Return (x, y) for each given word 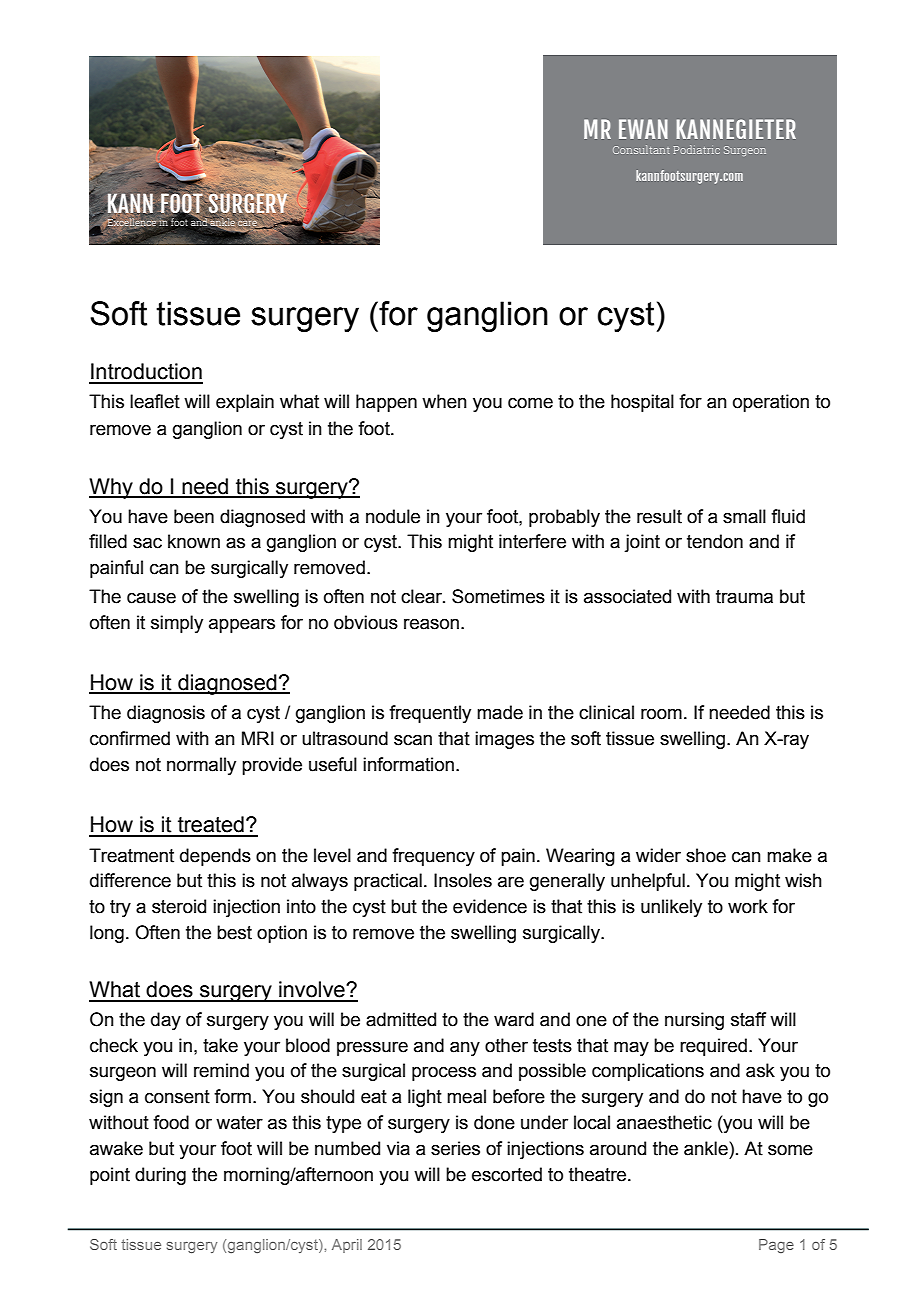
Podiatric (697, 149)
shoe (706, 855)
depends (215, 857)
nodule (393, 516)
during (160, 1176)
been (194, 516)
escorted (507, 1174)
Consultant (641, 149)
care (248, 223)
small (744, 516)
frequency (433, 857)
